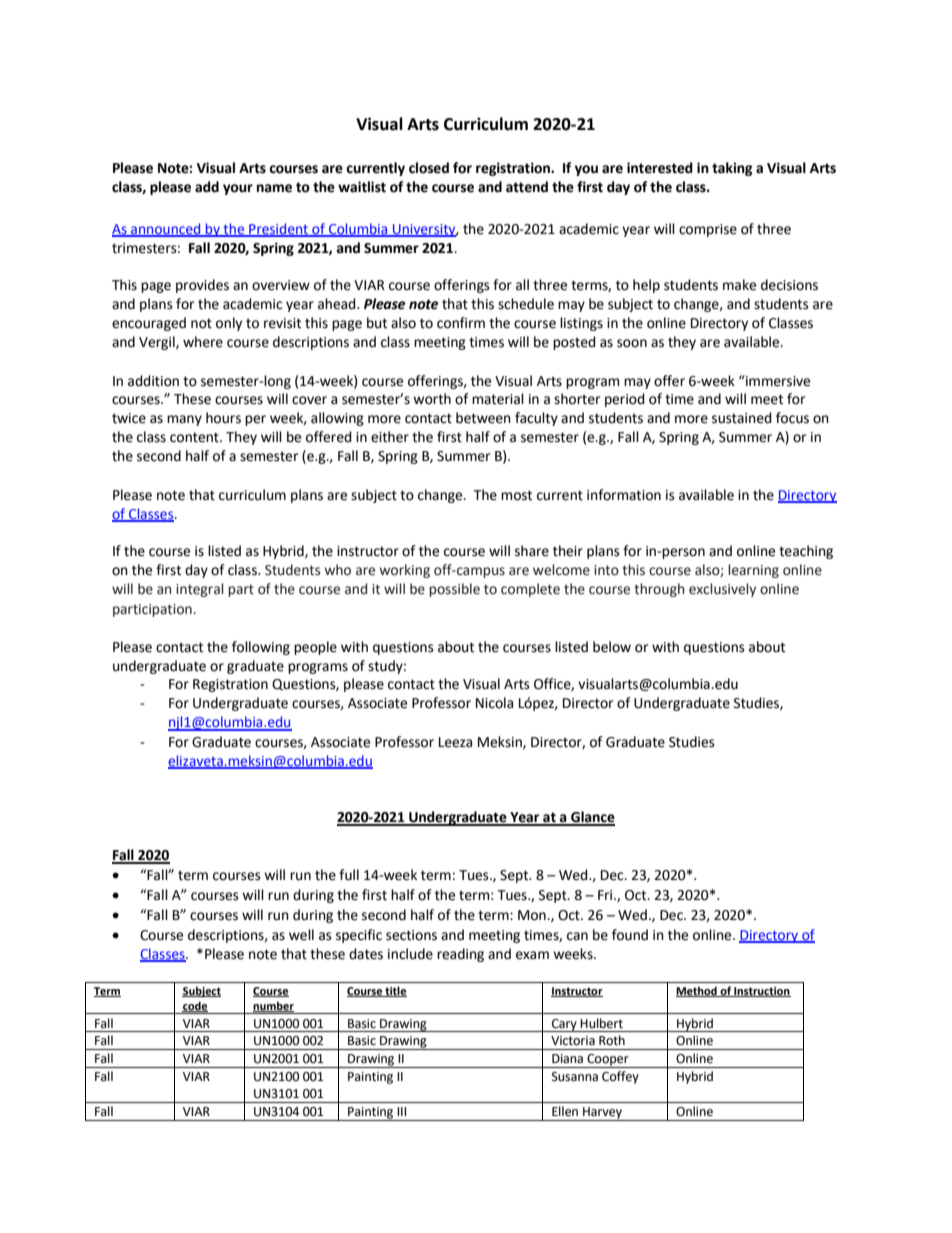 This image has height=1233, width=952. Describe the element at coordinates (732, 169) in the image. I see `taking` at that location.
